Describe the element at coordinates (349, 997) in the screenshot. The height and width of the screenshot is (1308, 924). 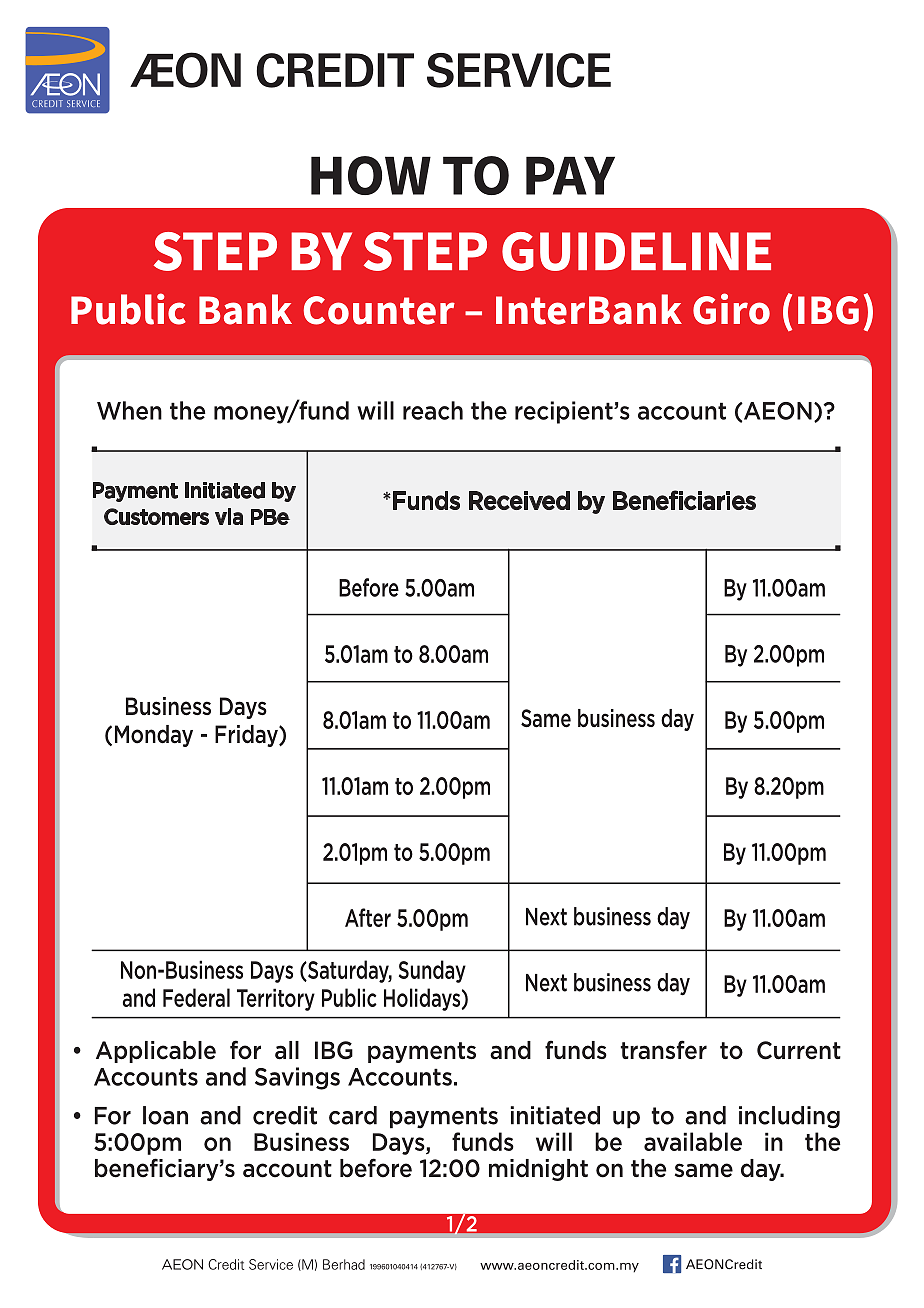
I see `Public` at that location.
